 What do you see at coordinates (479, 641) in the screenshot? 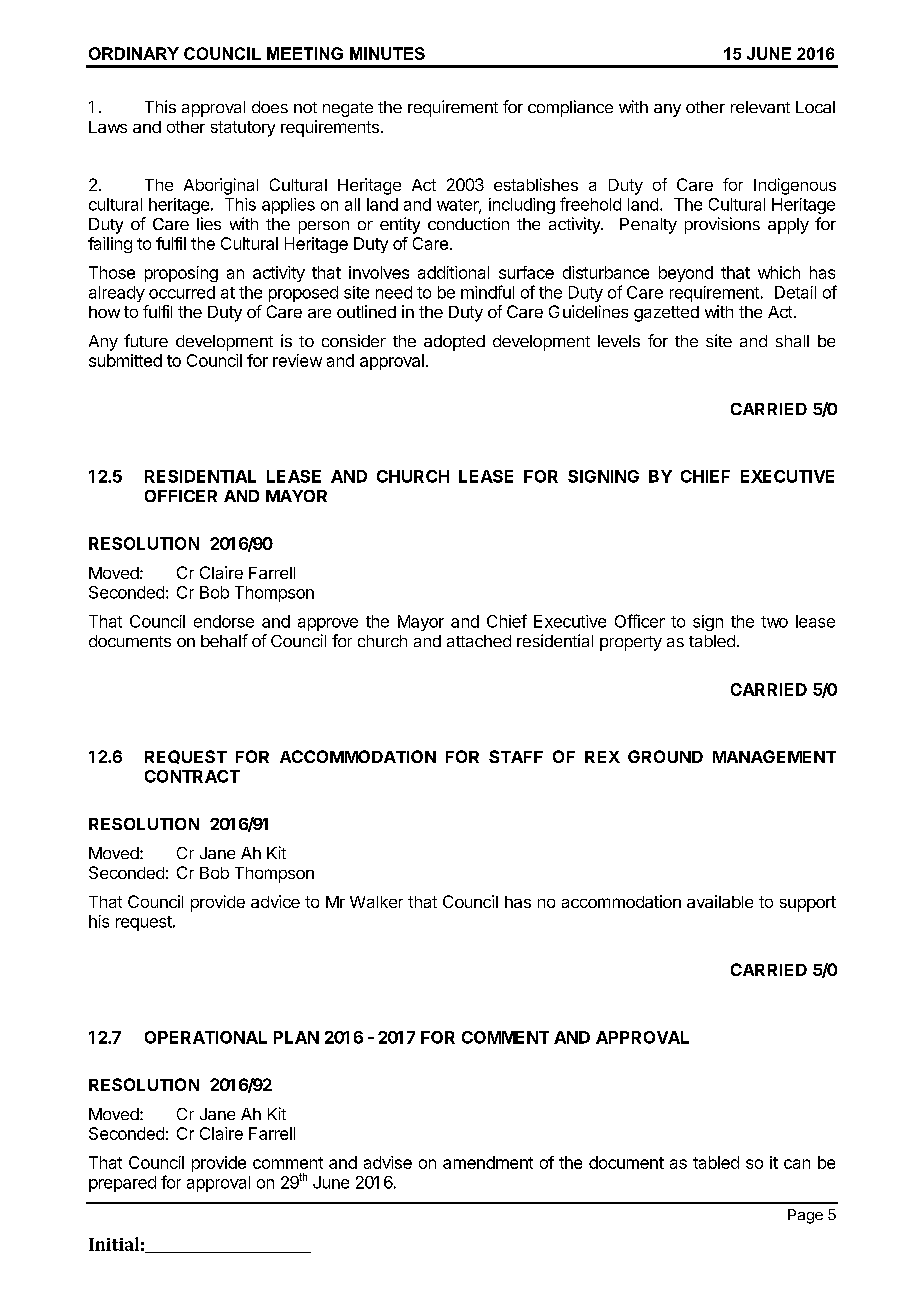
I see `attached` at bounding box center [479, 641].
